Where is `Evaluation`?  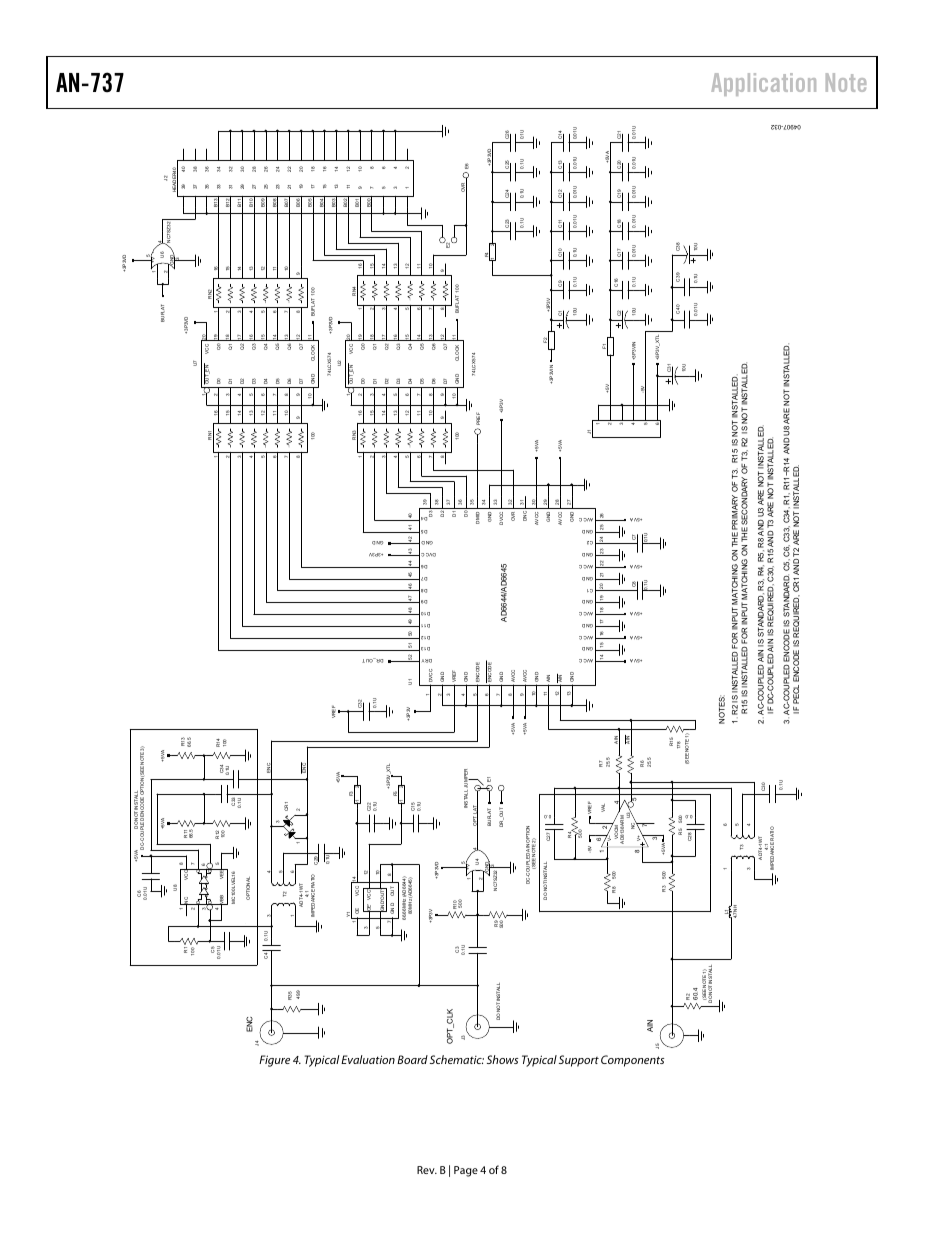
Evaluation is located at coordinates (368, 1059).
